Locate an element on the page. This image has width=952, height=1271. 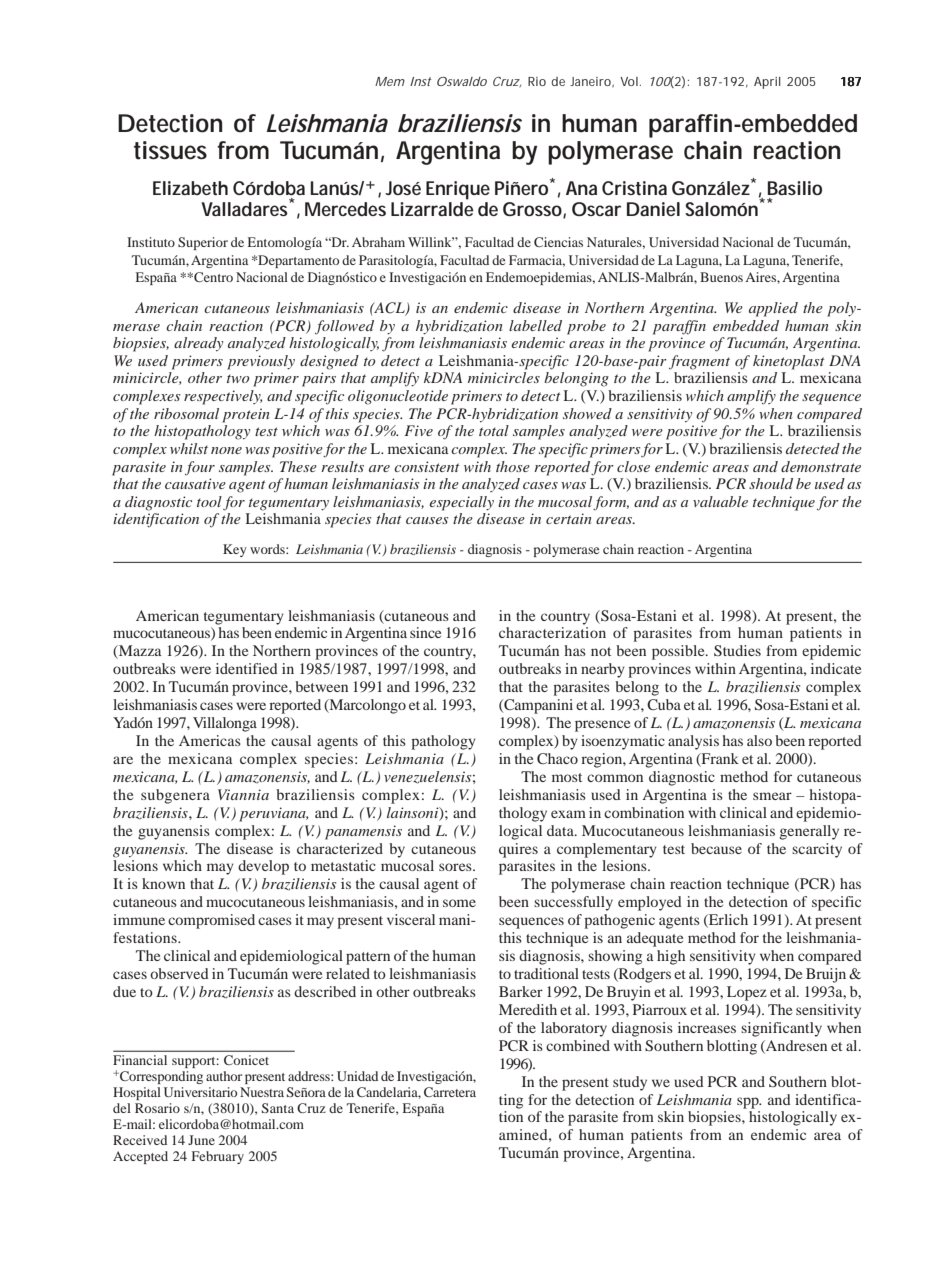
Mem is located at coordinates (390, 81).
